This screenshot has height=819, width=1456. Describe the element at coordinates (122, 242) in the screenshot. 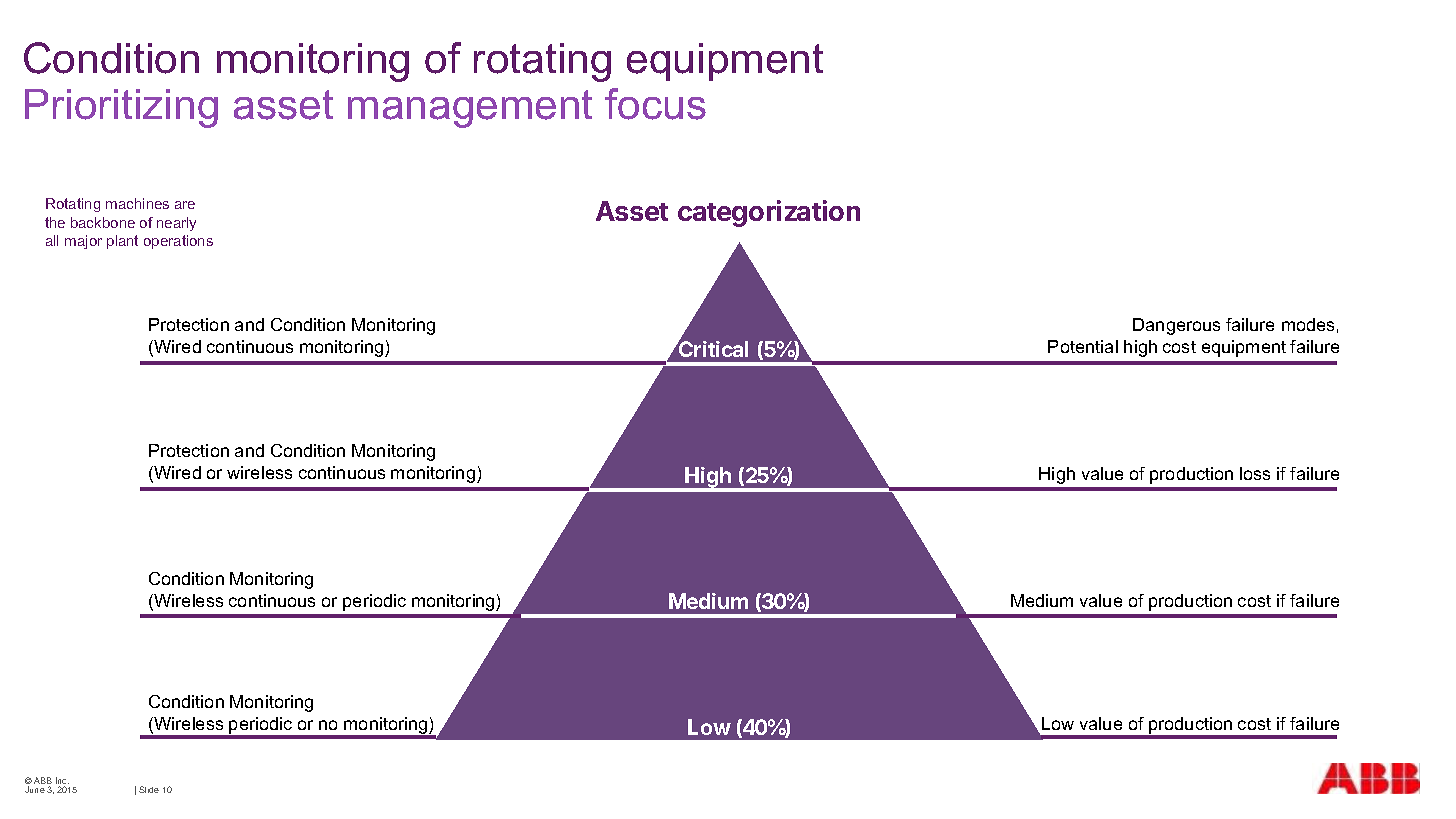

I see `plant` at that location.
